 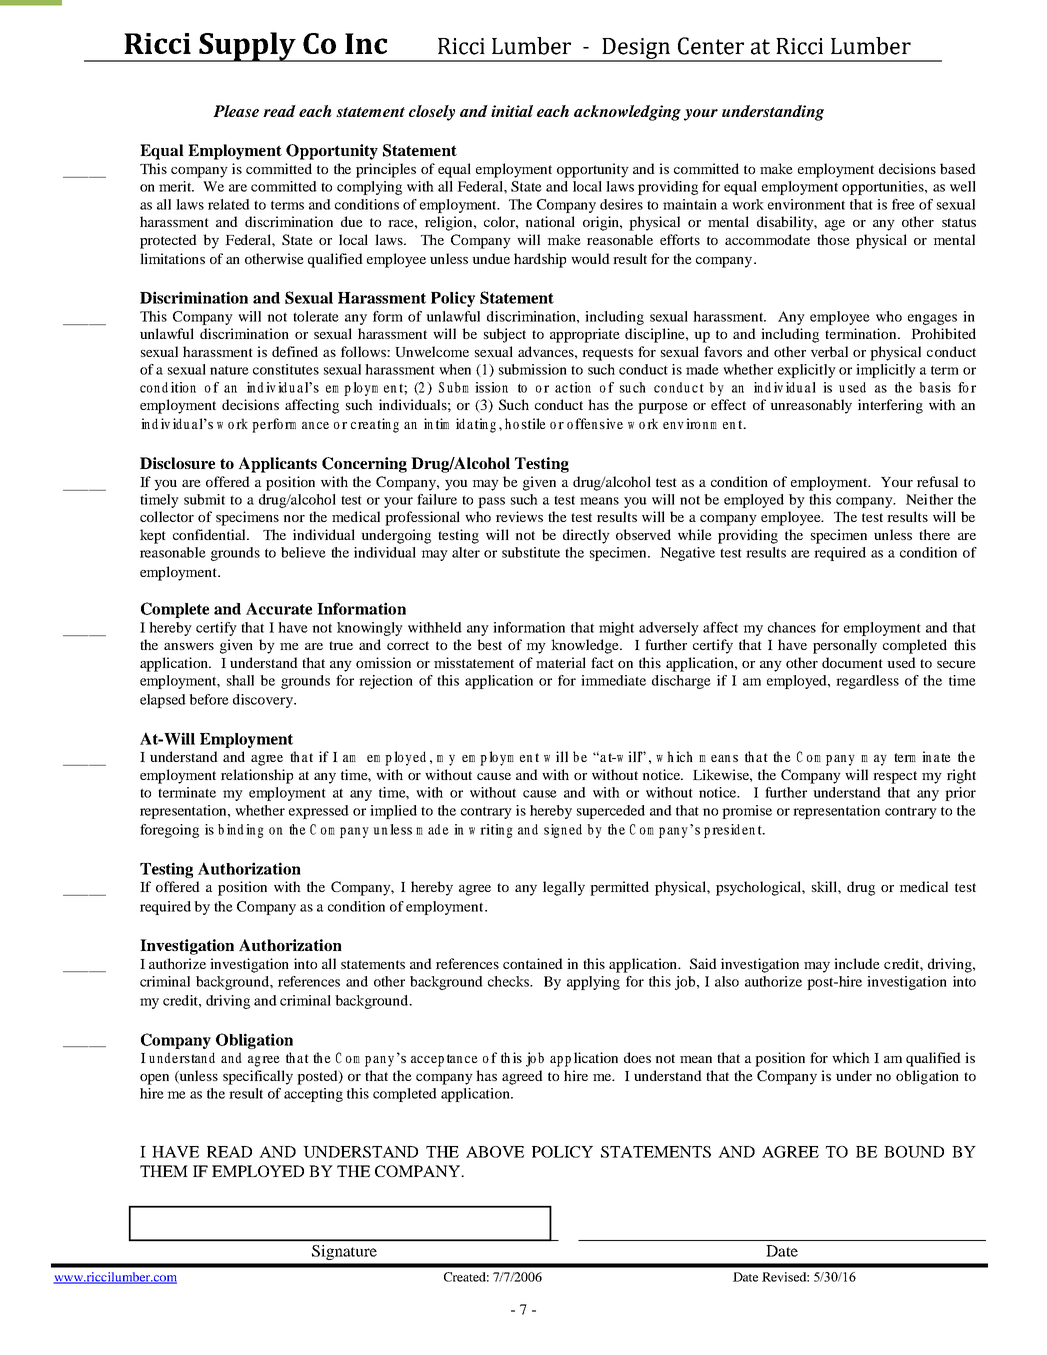 I want to click on knowledge, so click(x=586, y=646).
